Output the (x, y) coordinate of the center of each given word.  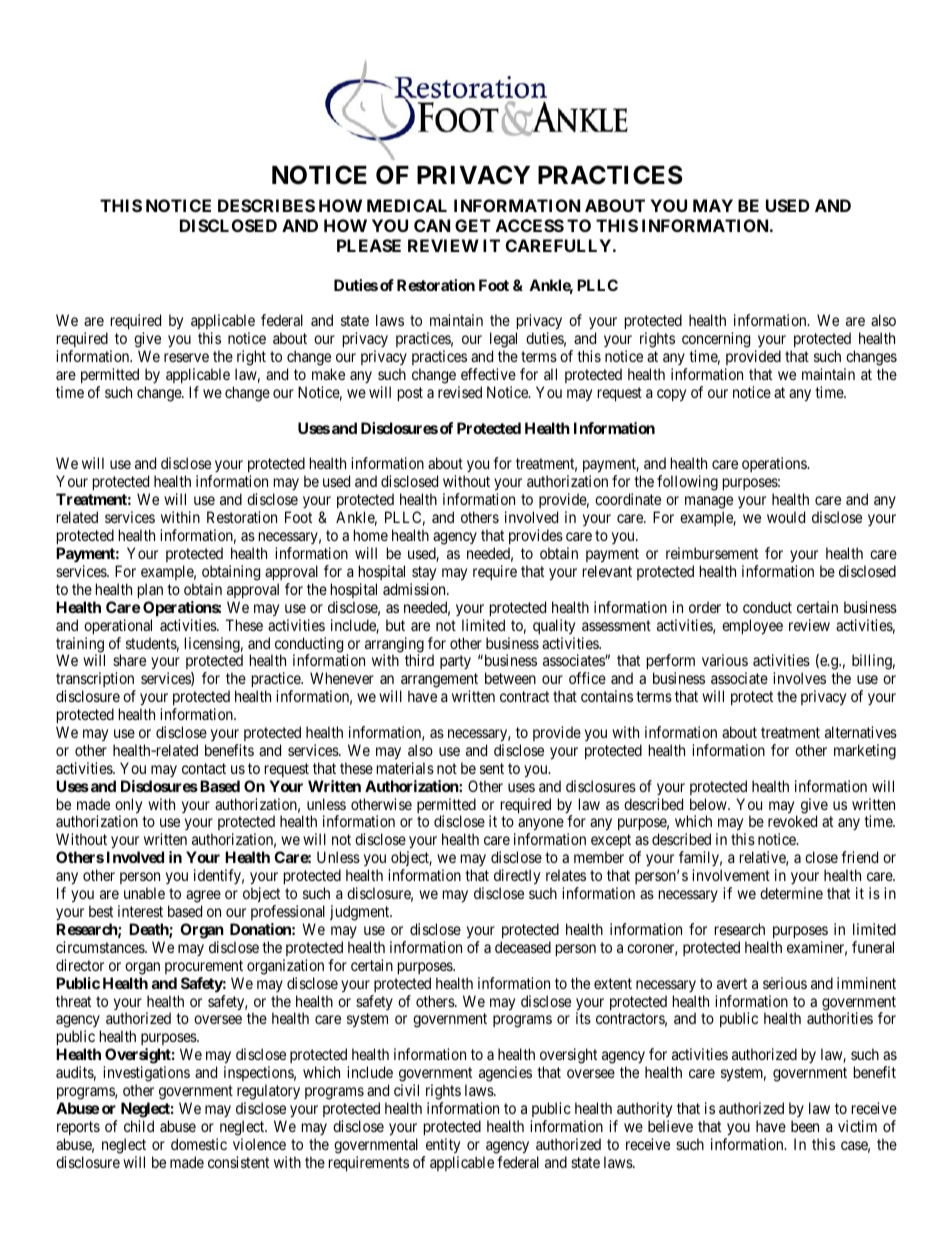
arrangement (439, 682)
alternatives (861, 732)
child (139, 1126)
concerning (716, 341)
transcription (96, 681)
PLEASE (369, 245)
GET (473, 225)
